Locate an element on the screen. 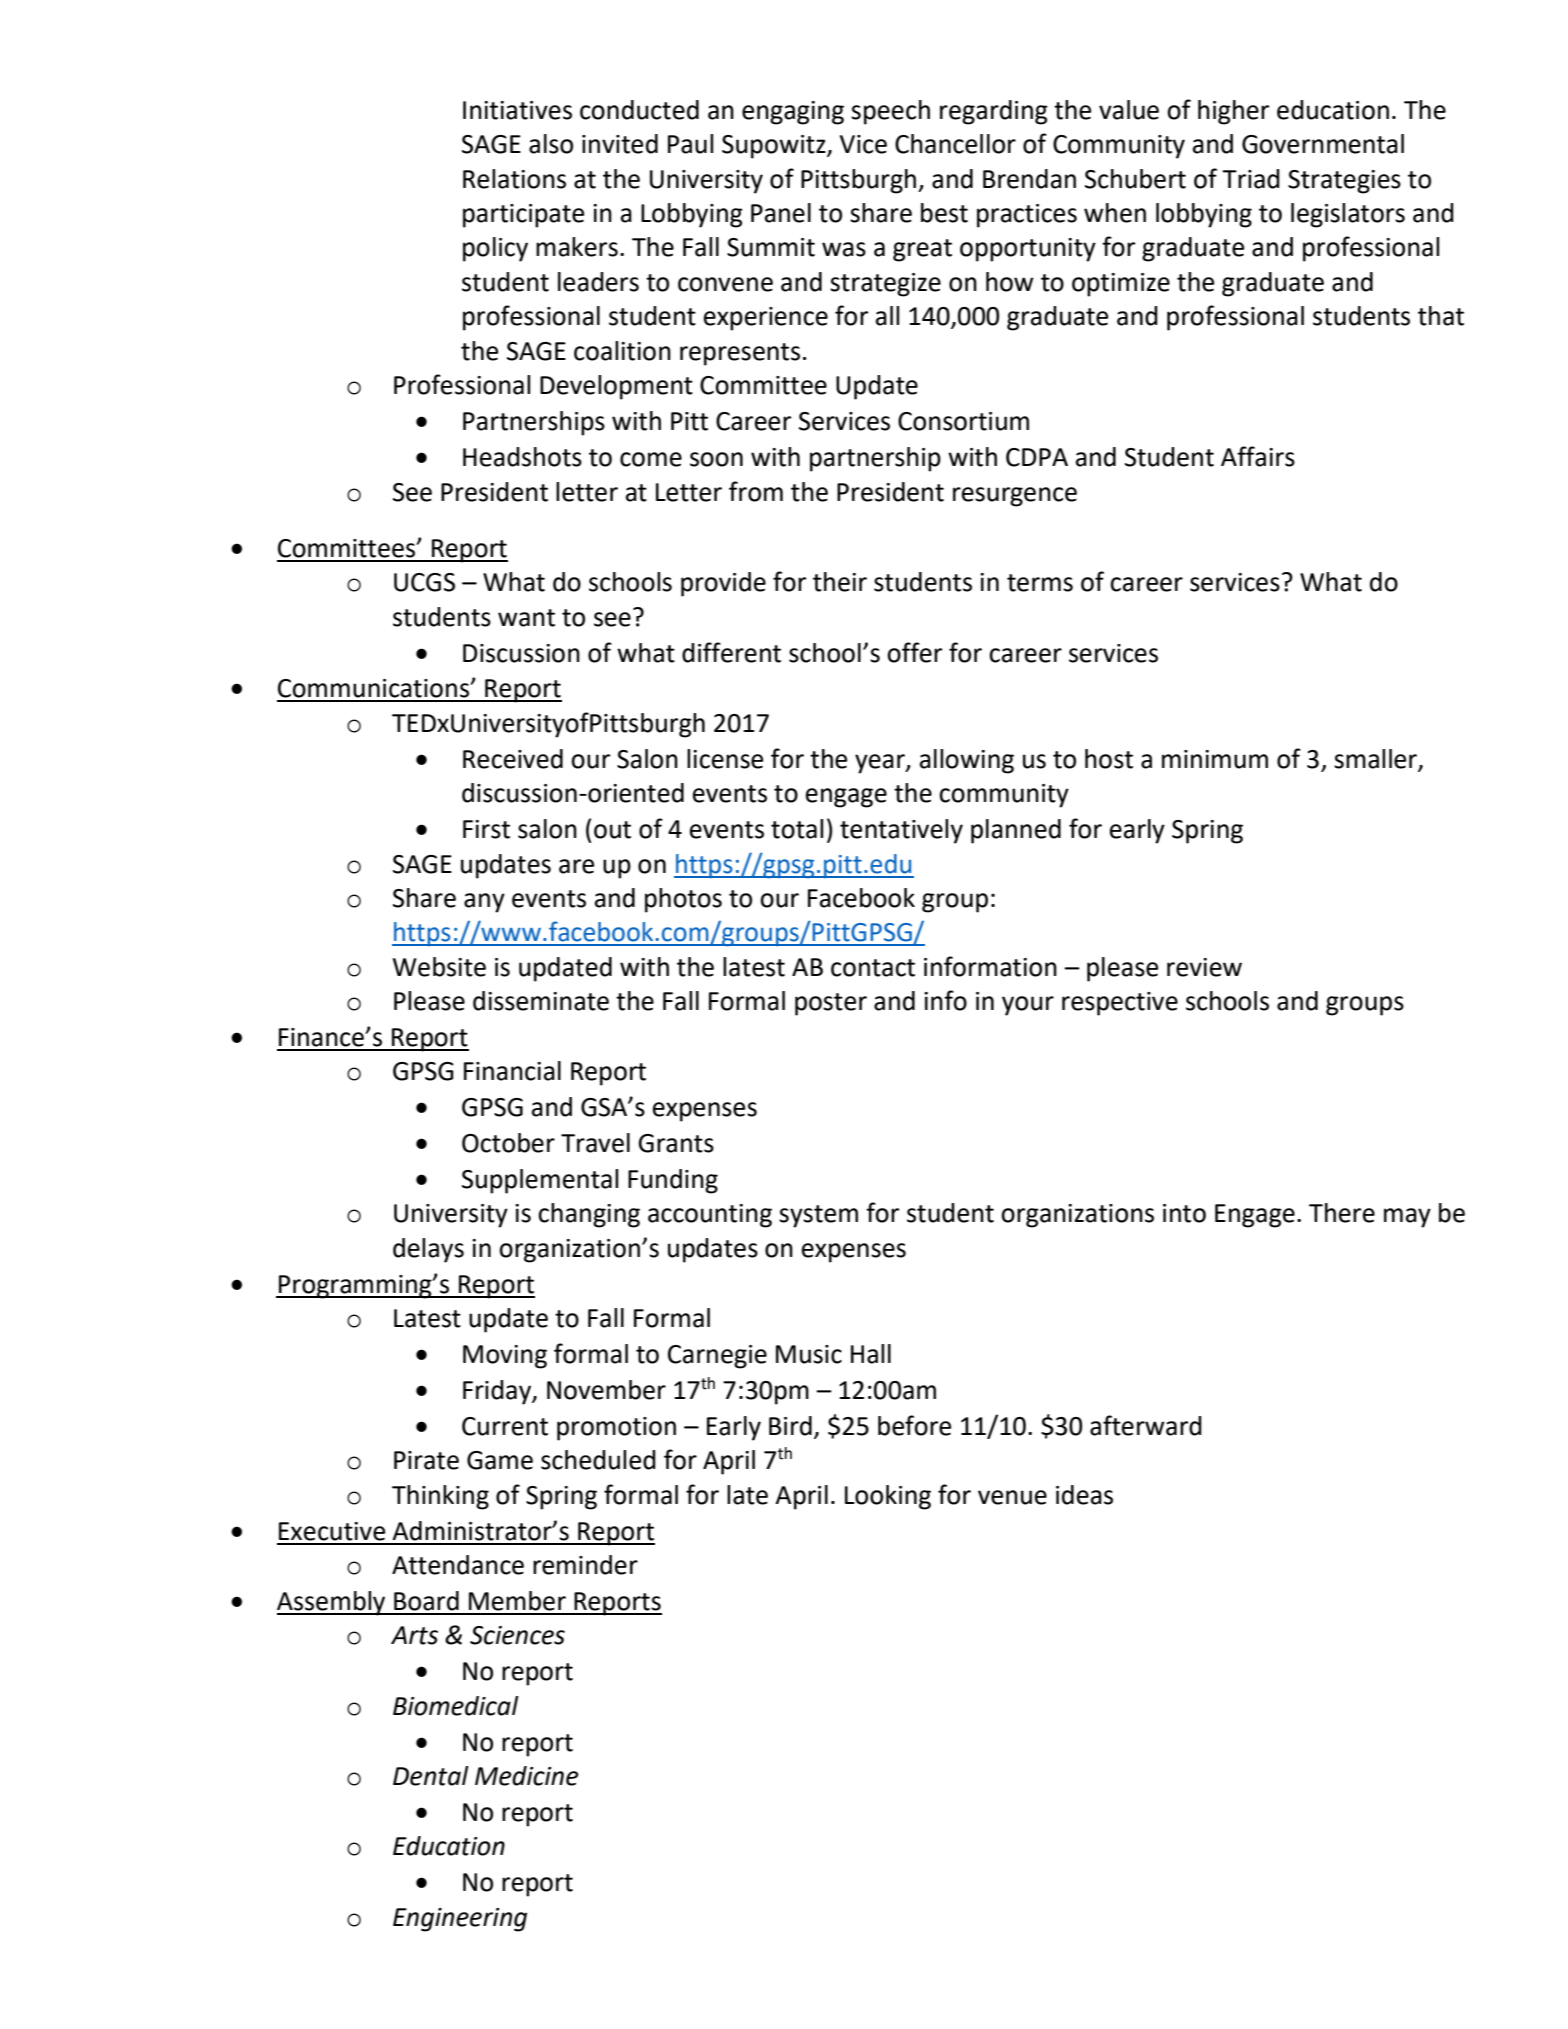  Website is located at coordinates (439, 967).
